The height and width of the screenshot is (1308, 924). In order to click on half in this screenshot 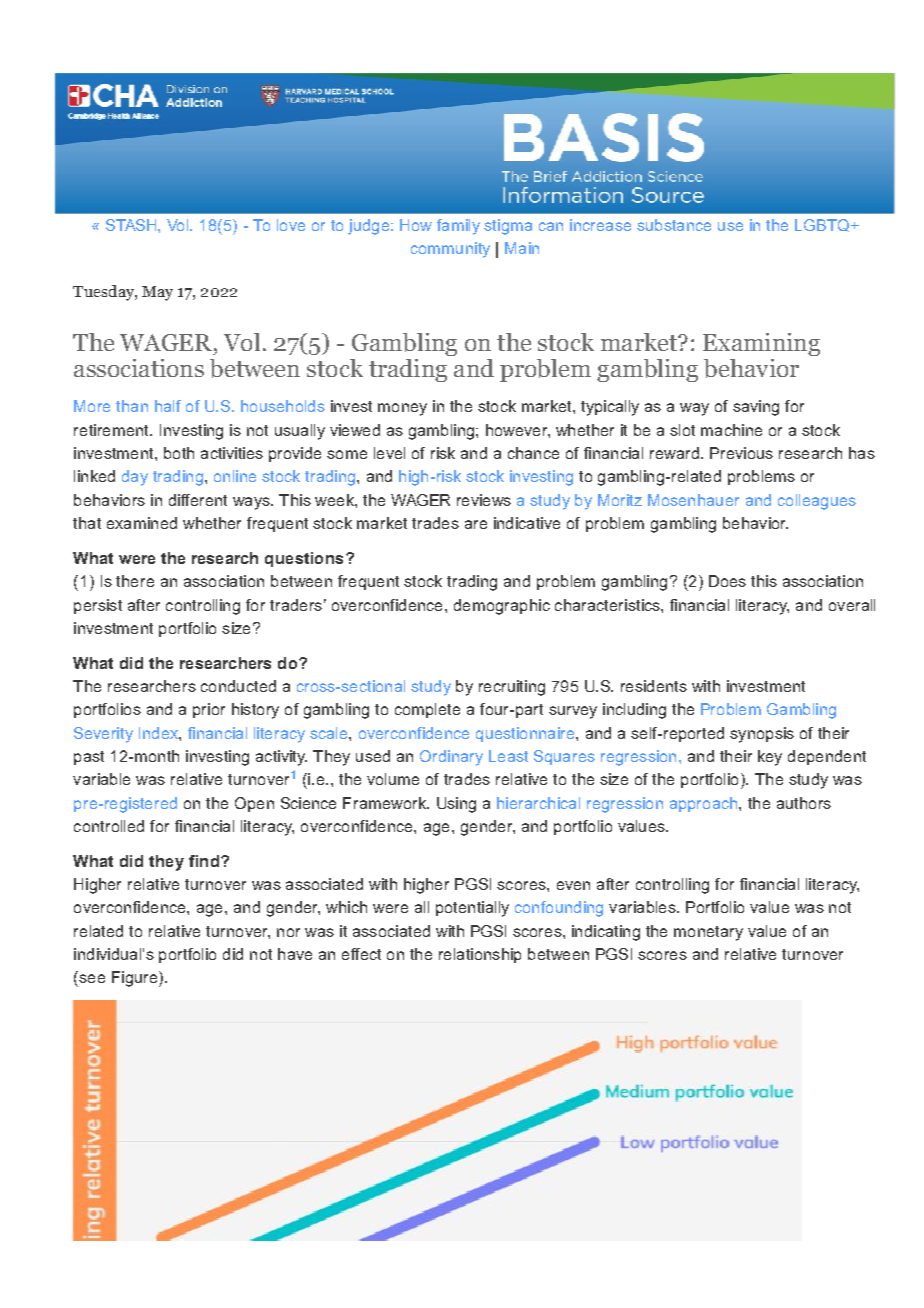, I will do `click(168, 406)`.
